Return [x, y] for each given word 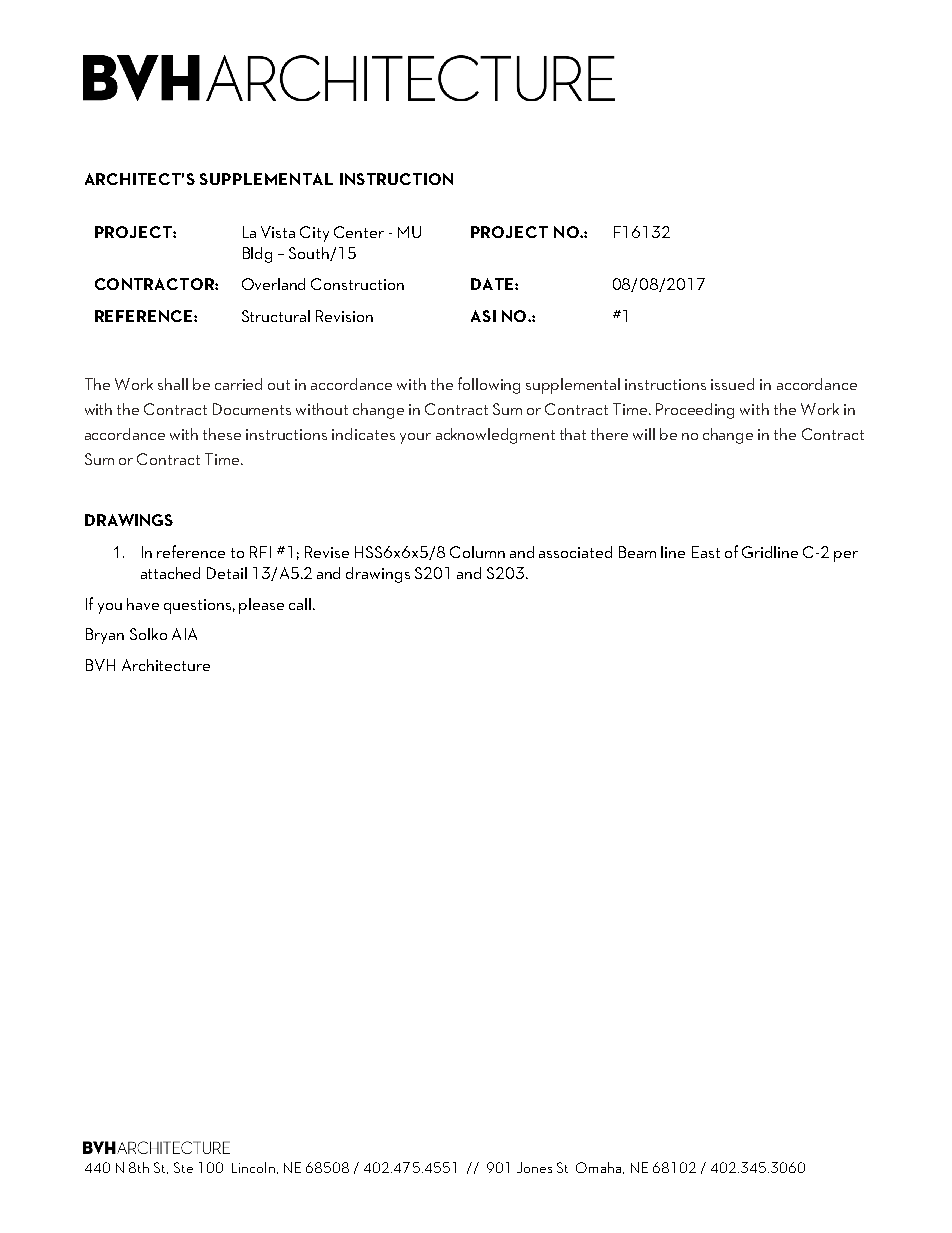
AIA [184, 634]
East [706, 552]
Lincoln [253, 1167]
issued [732, 384]
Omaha [598, 1167]
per [846, 556]
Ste [183, 1167]
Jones [534, 1167]
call [301, 604]
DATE [493, 284]
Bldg [257, 255]
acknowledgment [495, 436]
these [222, 434]
